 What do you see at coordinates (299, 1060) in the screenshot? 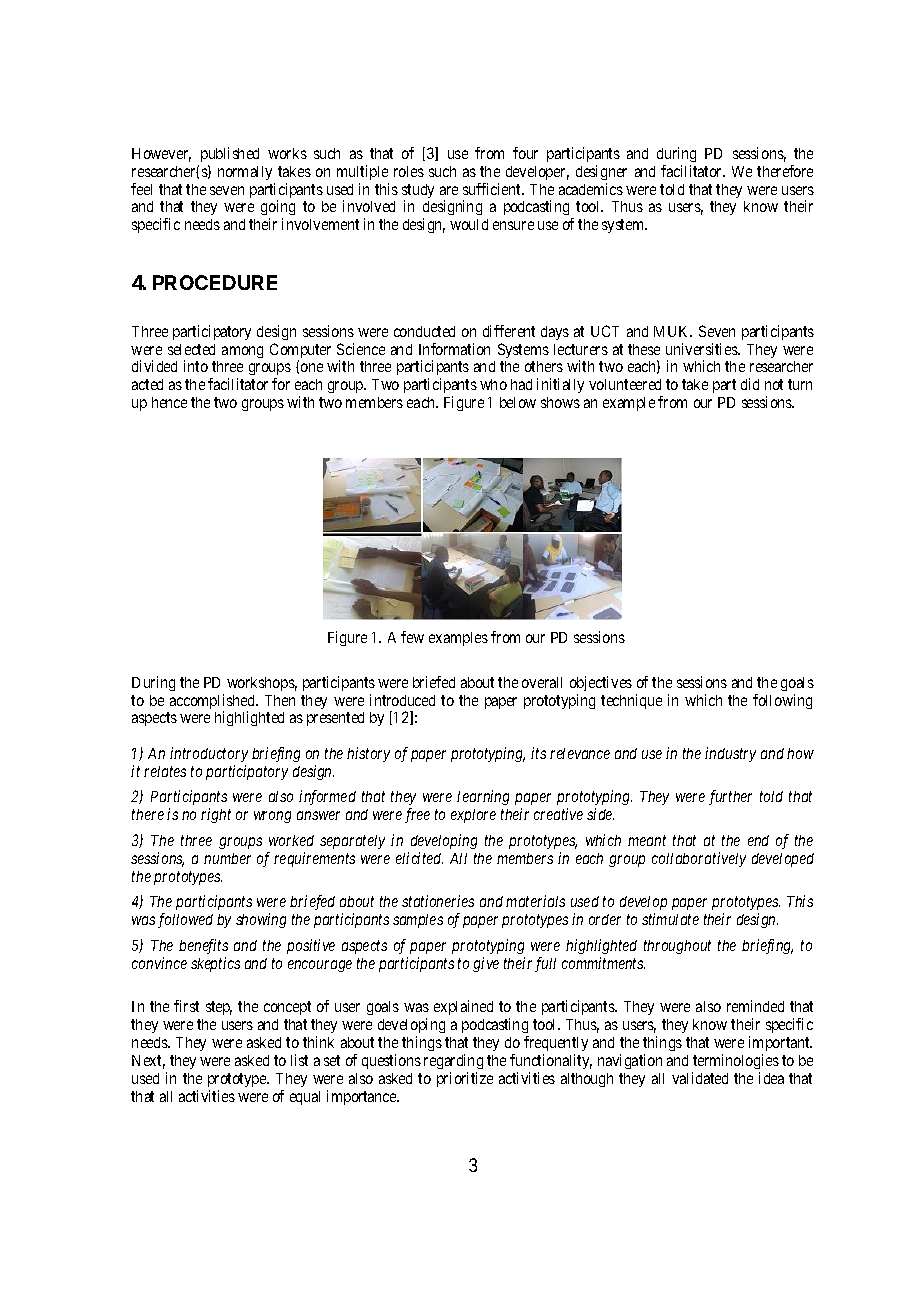
I see `list` at bounding box center [299, 1060].
